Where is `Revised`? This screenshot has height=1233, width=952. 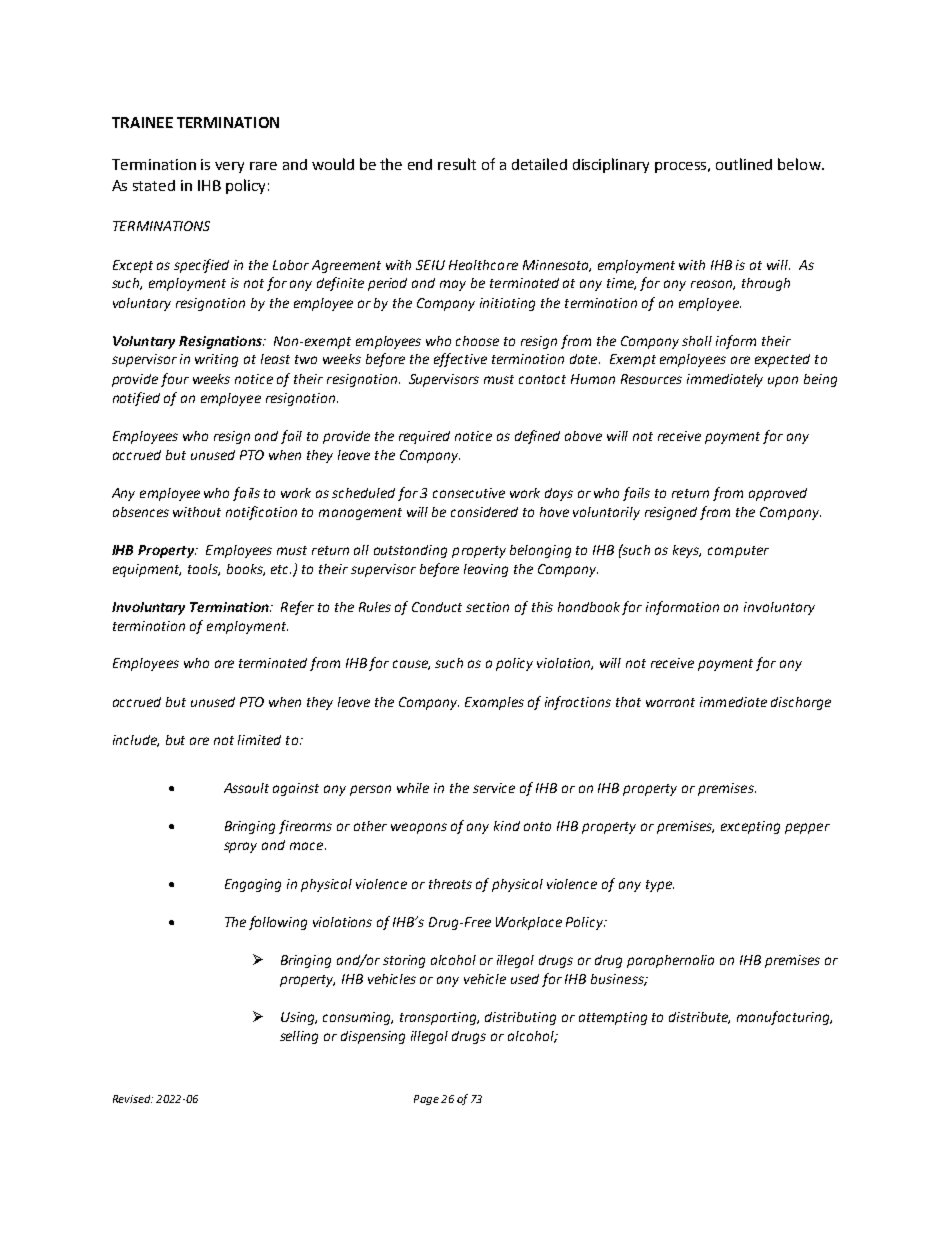 Revised is located at coordinates (133, 1099).
